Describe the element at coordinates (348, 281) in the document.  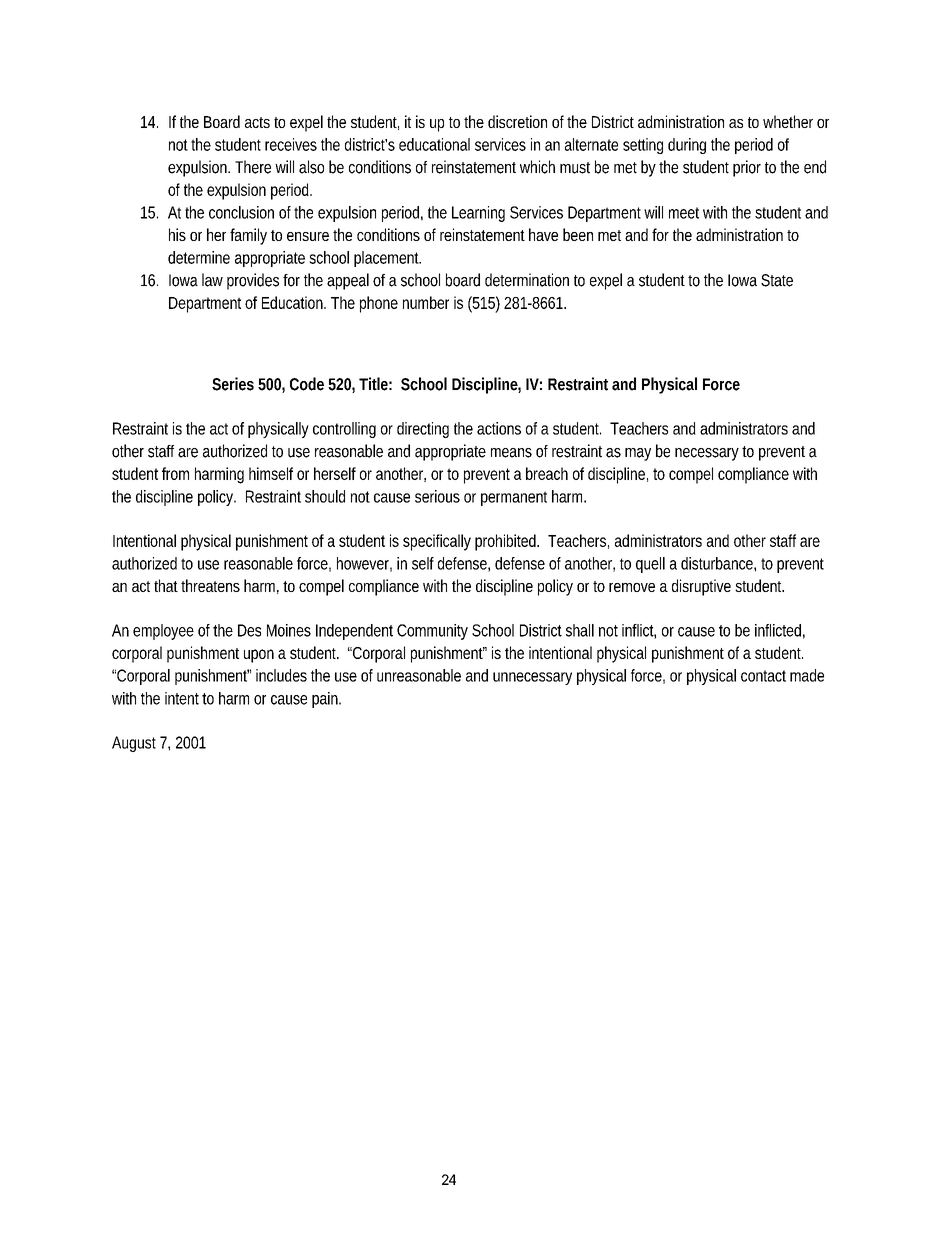
I see `appeal` at that location.
